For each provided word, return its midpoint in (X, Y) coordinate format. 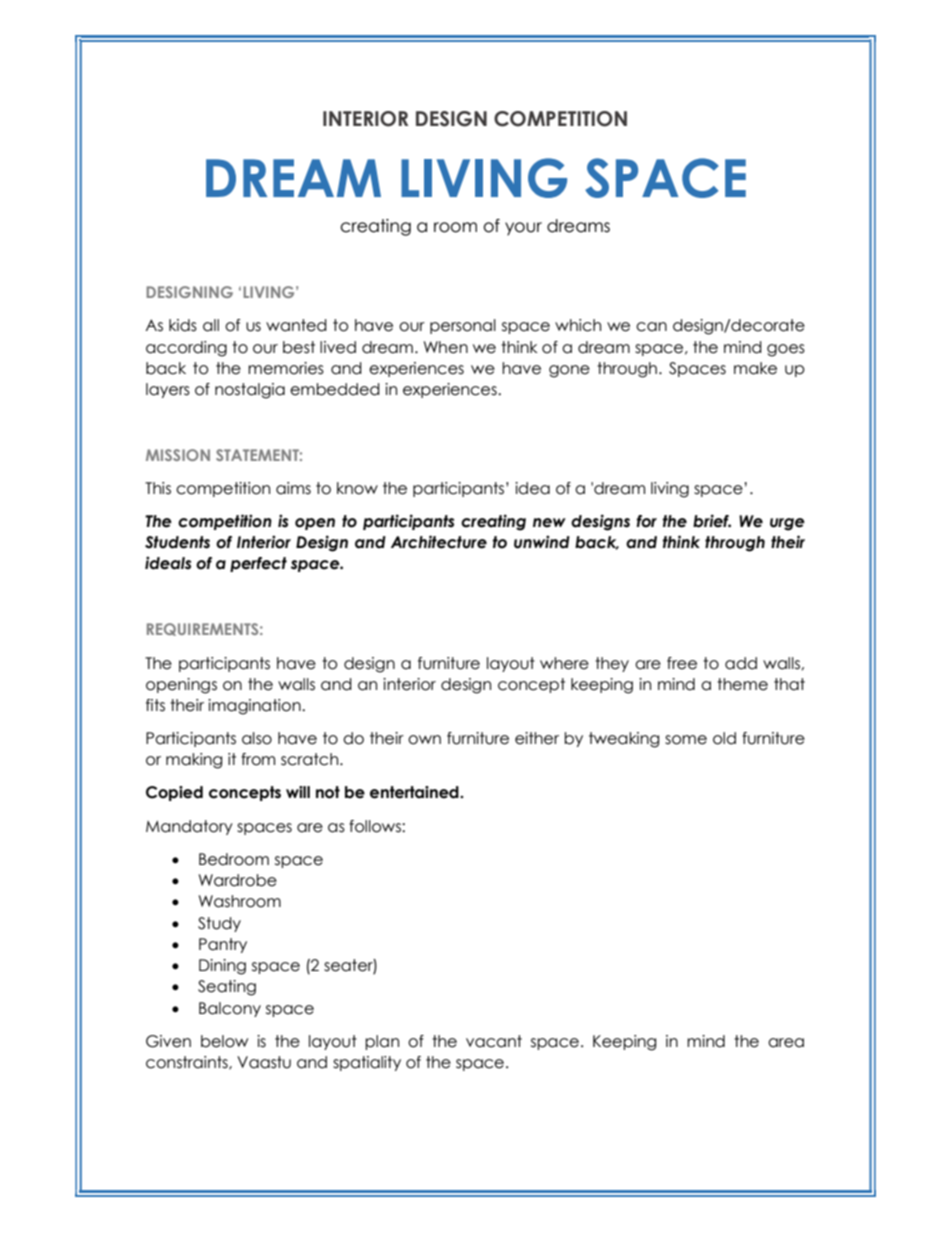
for (646, 521)
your (523, 229)
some (686, 740)
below (224, 1041)
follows (376, 826)
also (257, 738)
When (446, 347)
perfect (258, 564)
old (724, 738)
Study (219, 924)
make (755, 368)
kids (183, 325)
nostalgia (250, 391)
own (424, 740)
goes (786, 350)
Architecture (439, 542)
